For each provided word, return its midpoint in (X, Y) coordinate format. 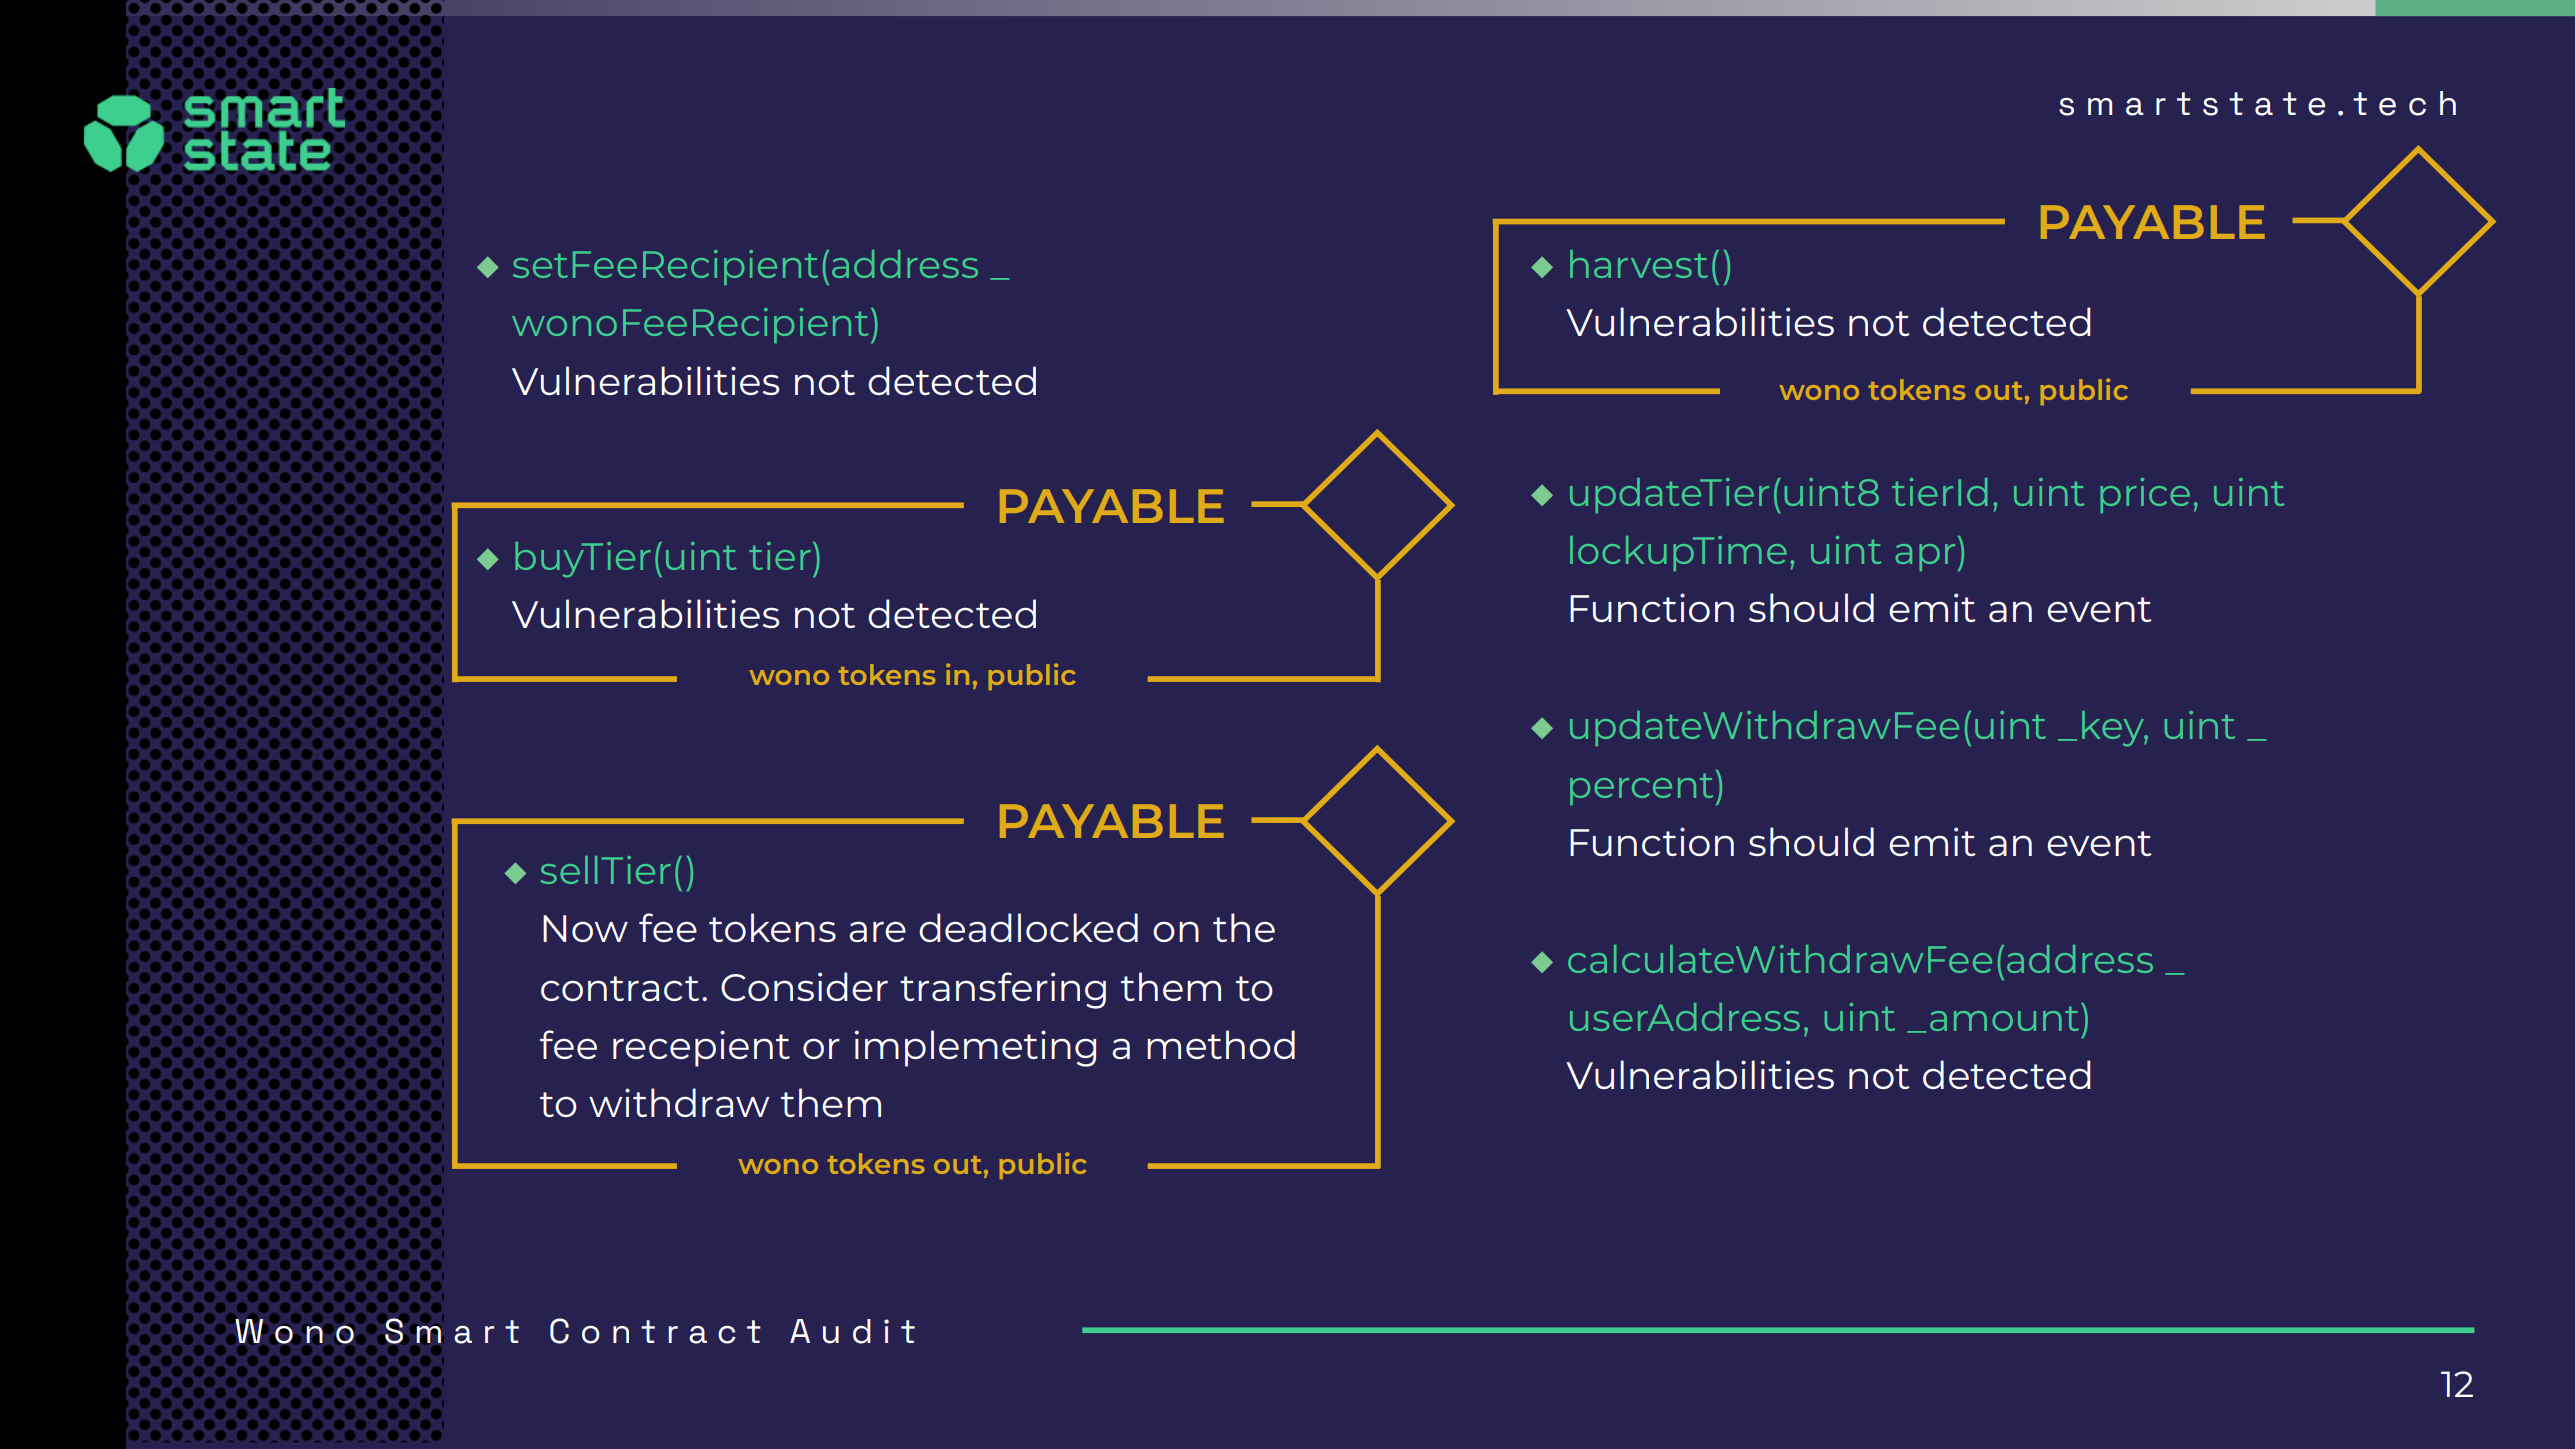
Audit (852, 1331)
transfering (1003, 990)
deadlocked (1028, 927)
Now (585, 928)
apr (1925, 557)
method (1221, 1044)
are (877, 931)
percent (1641, 789)
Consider (804, 986)
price (2145, 495)
